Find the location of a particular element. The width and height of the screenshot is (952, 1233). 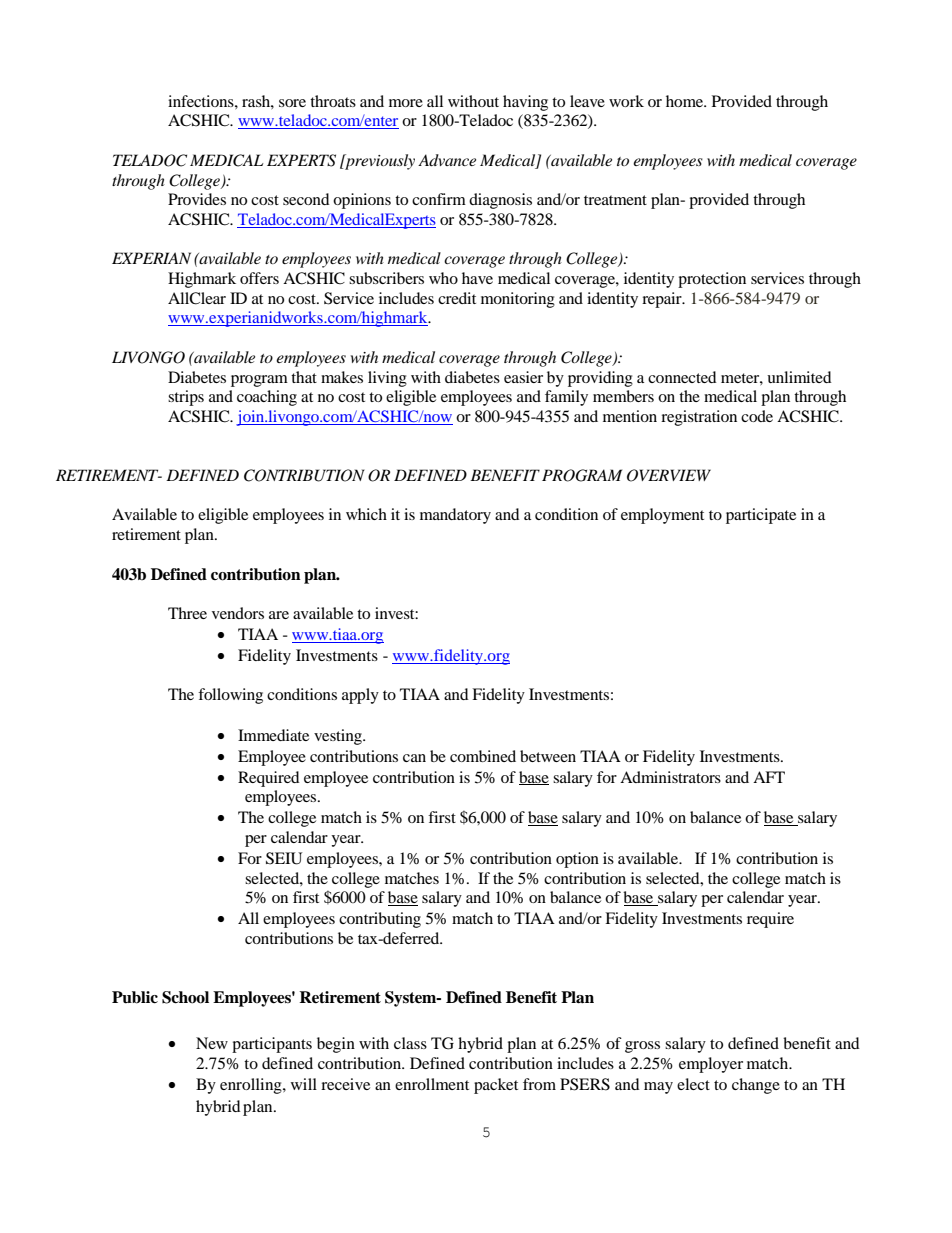

packet is located at coordinates (496, 1086).
